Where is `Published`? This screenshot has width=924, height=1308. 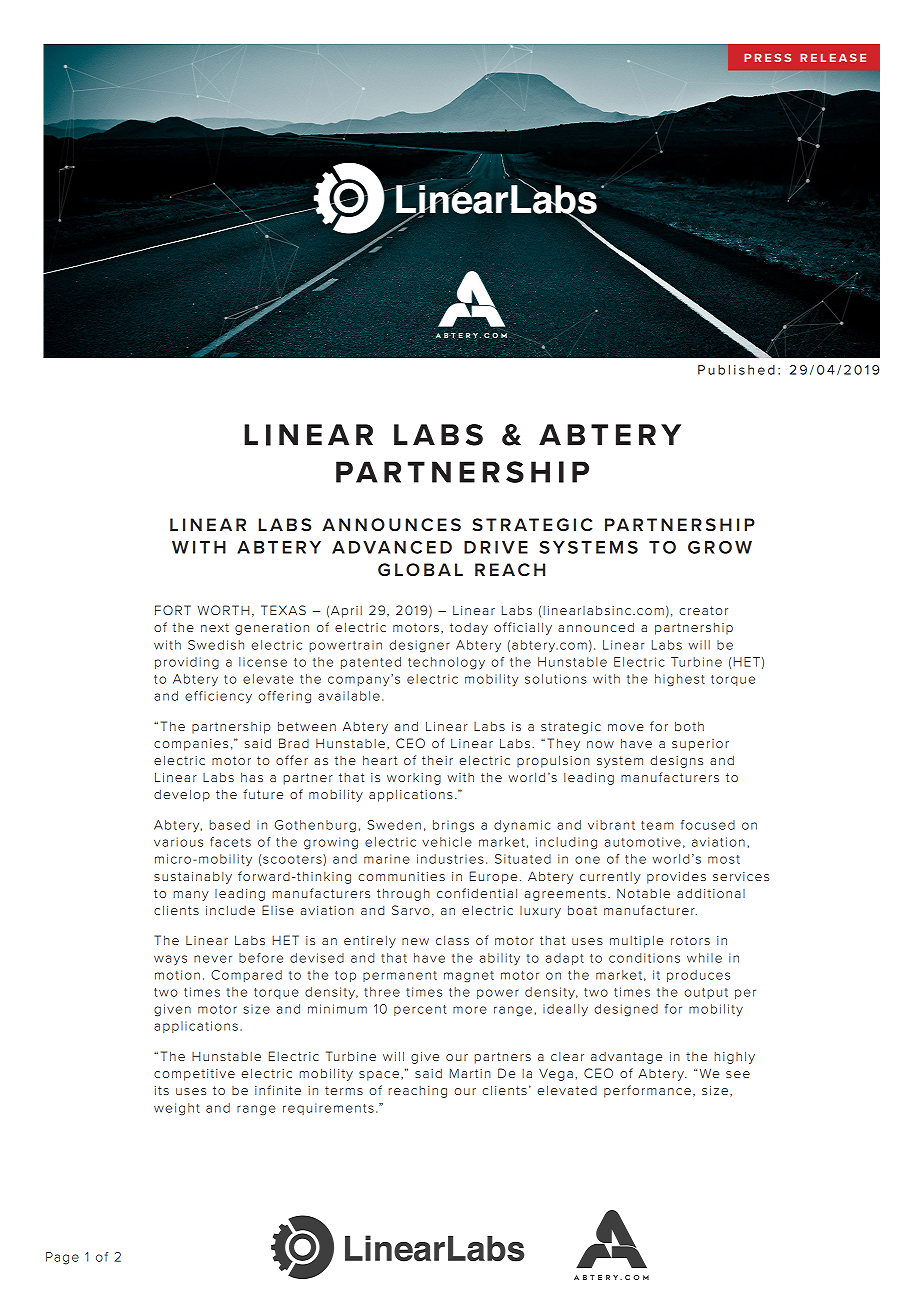
Published is located at coordinates (736, 370).
